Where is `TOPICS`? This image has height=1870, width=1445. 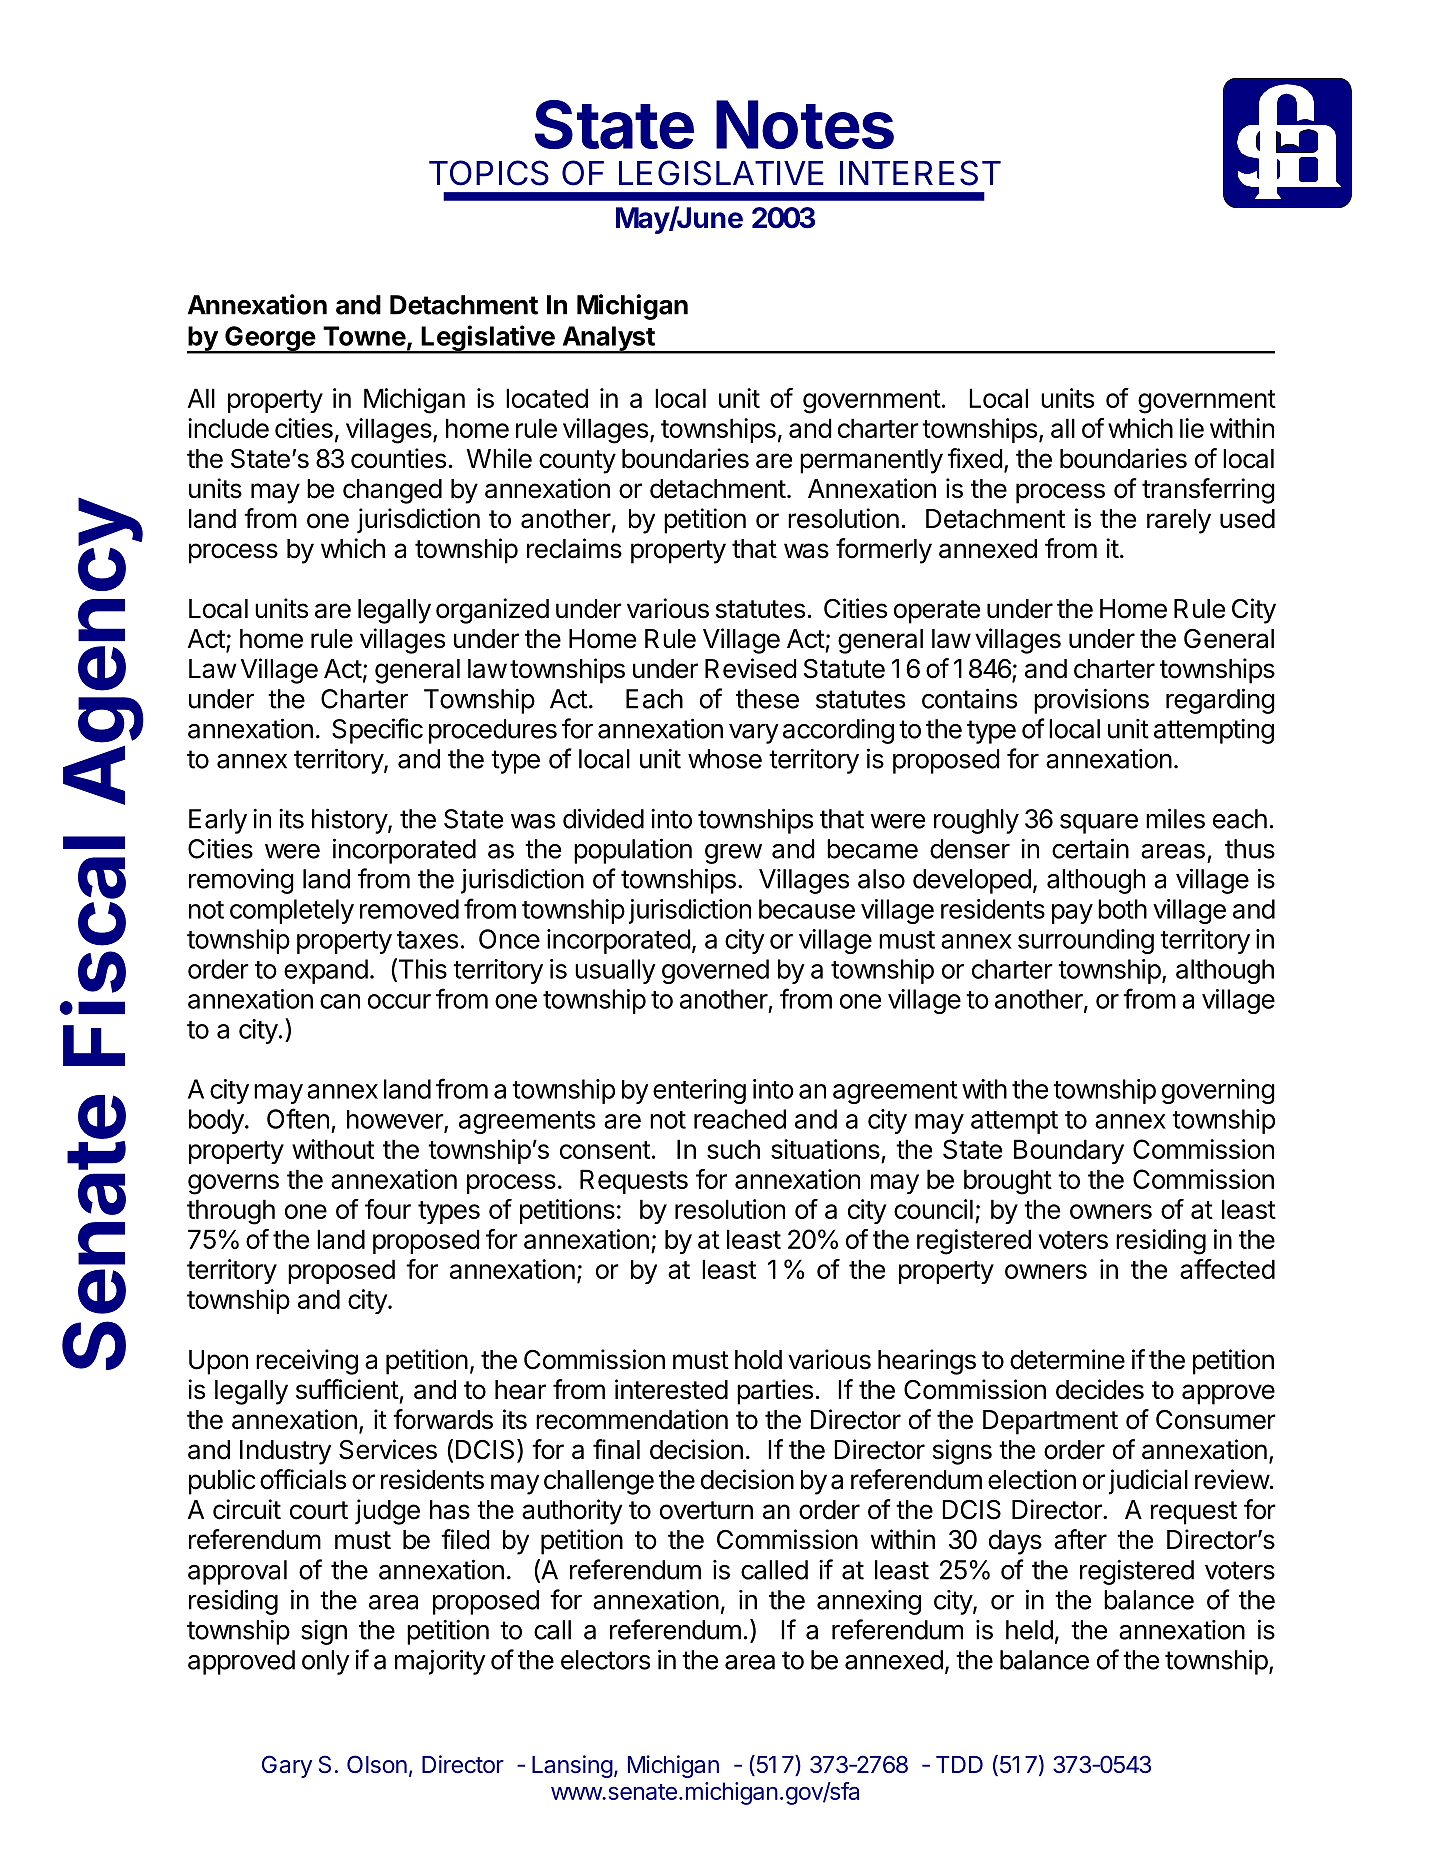
TOPICS is located at coordinates (489, 173).
